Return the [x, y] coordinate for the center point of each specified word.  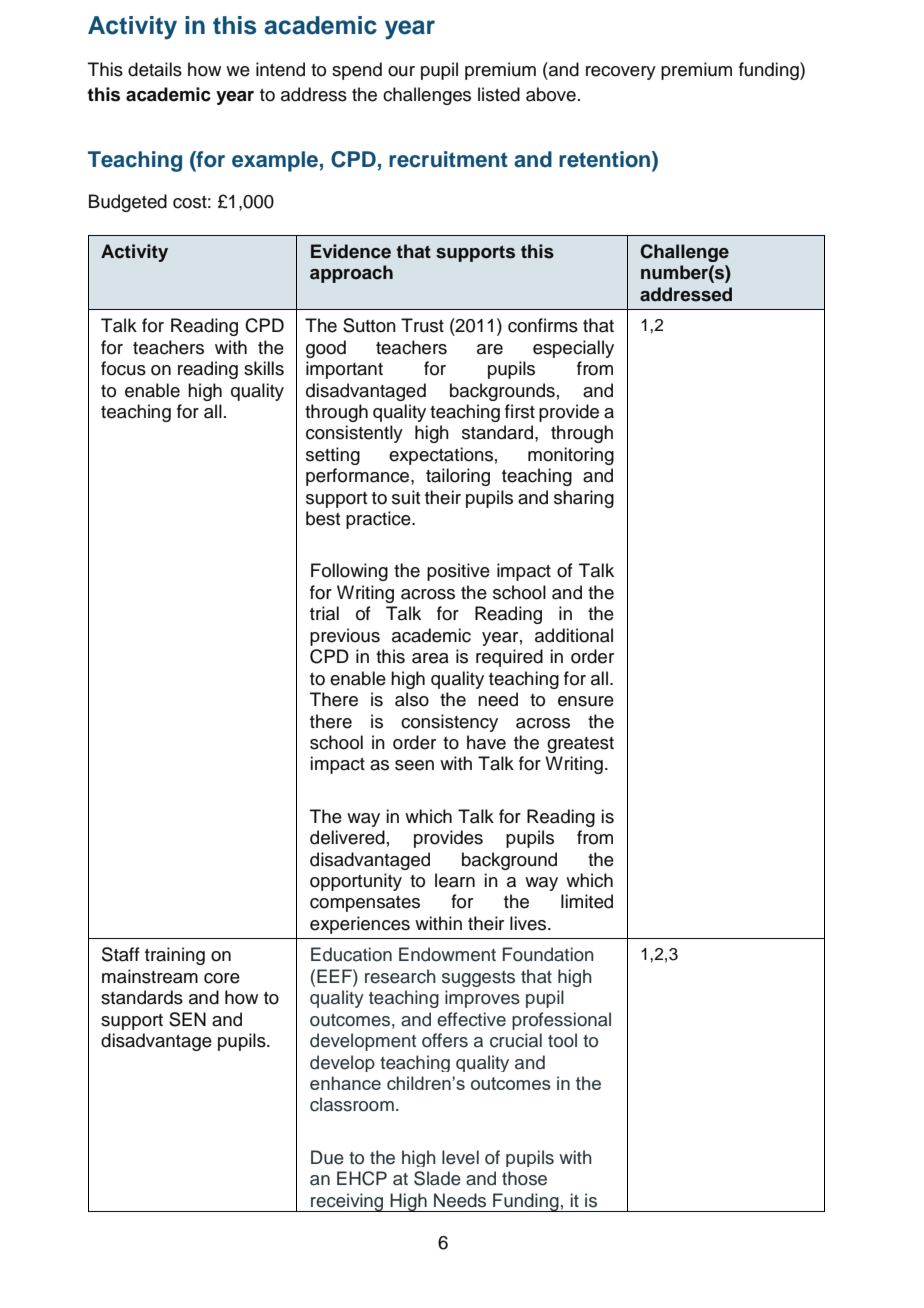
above [551, 94]
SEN [187, 1019]
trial [324, 613]
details [155, 69]
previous [345, 637]
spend [357, 71]
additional [574, 635]
